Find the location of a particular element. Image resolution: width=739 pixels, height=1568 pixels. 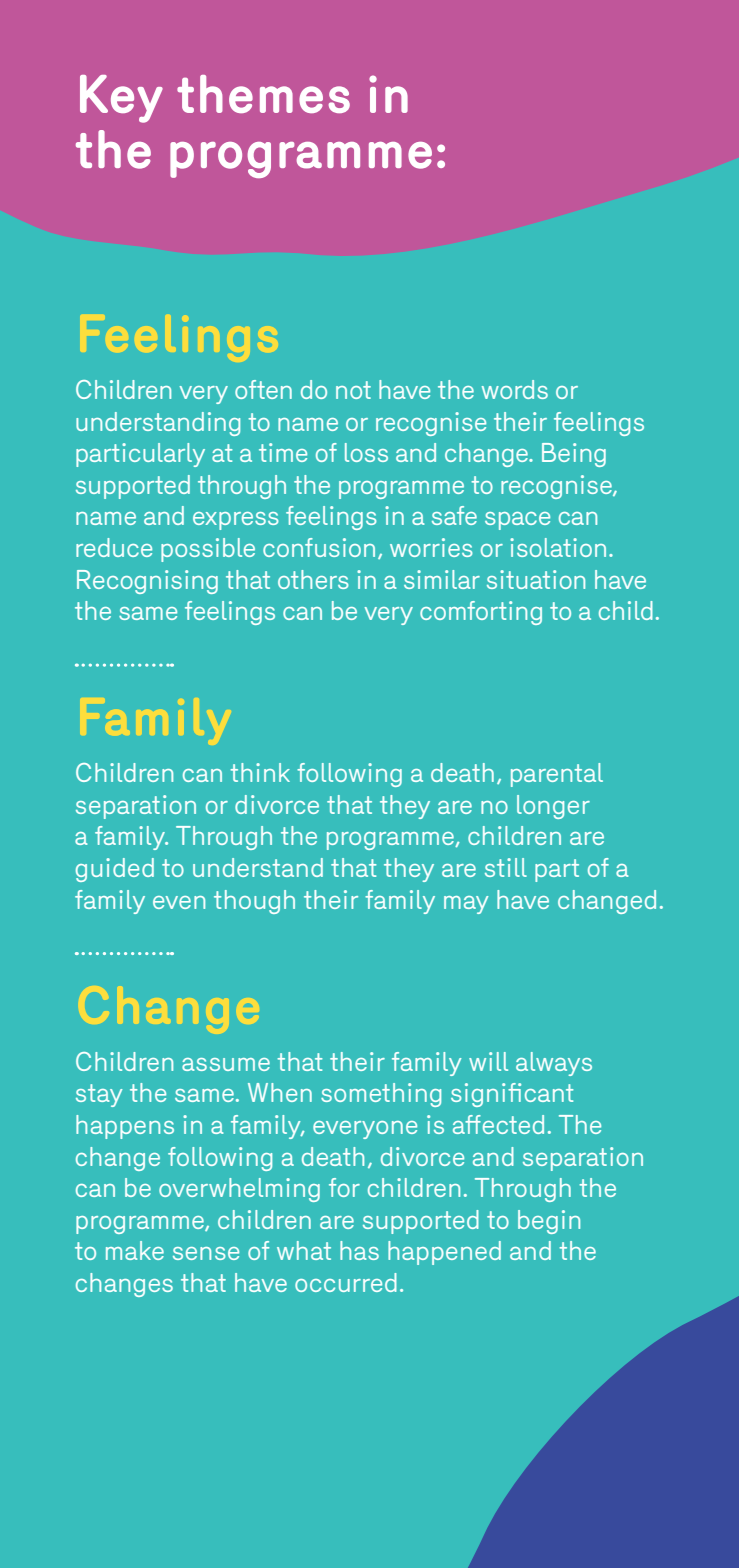

reduce is located at coordinates (114, 547).
